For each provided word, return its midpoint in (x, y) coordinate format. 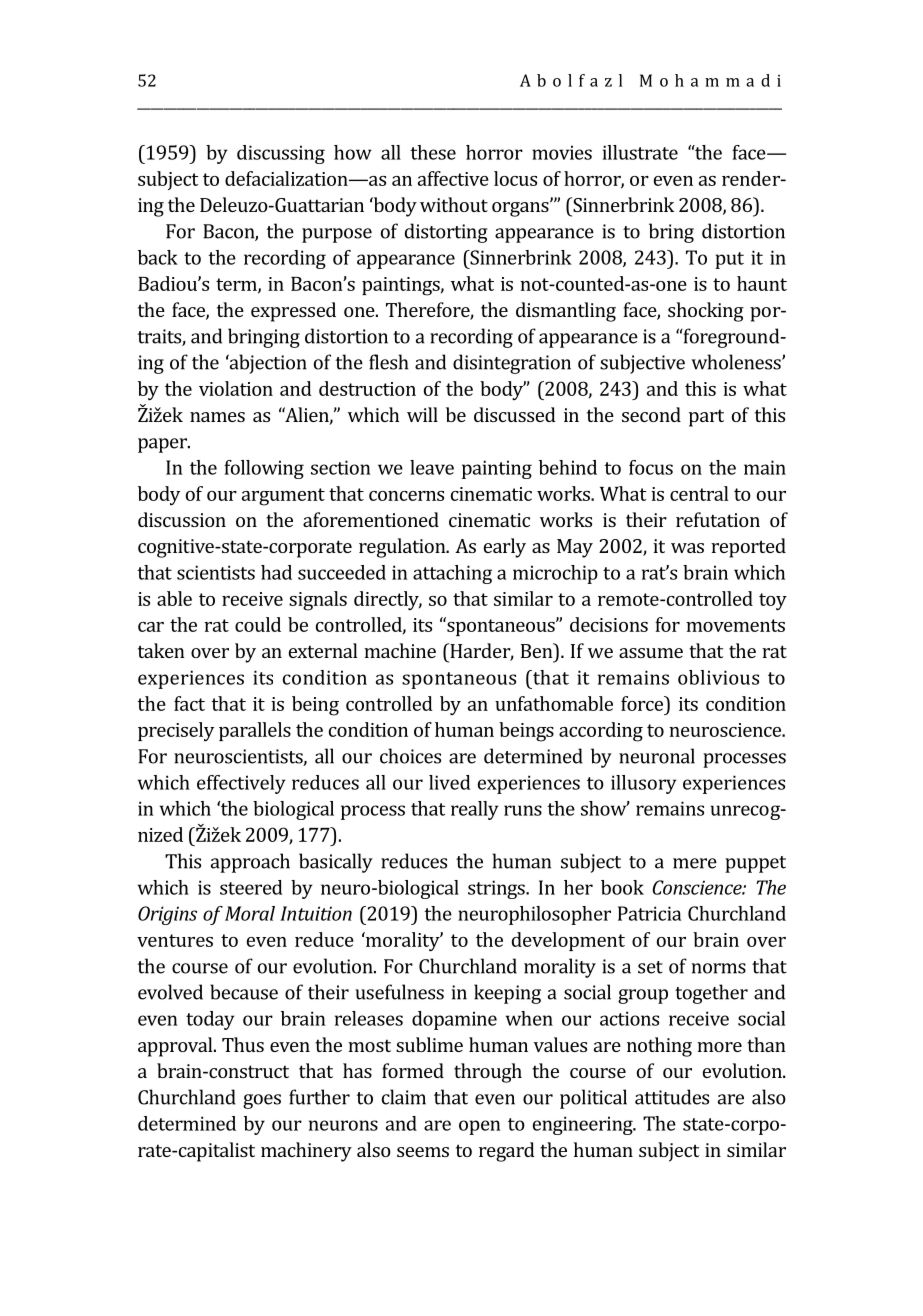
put (729, 260)
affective (453, 178)
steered (251, 887)
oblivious (718, 677)
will (422, 414)
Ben (538, 650)
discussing (281, 154)
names (217, 417)
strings (497, 889)
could (258, 624)
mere (695, 863)
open (480, 1127)
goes (262, 1101)
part (706, 418)
